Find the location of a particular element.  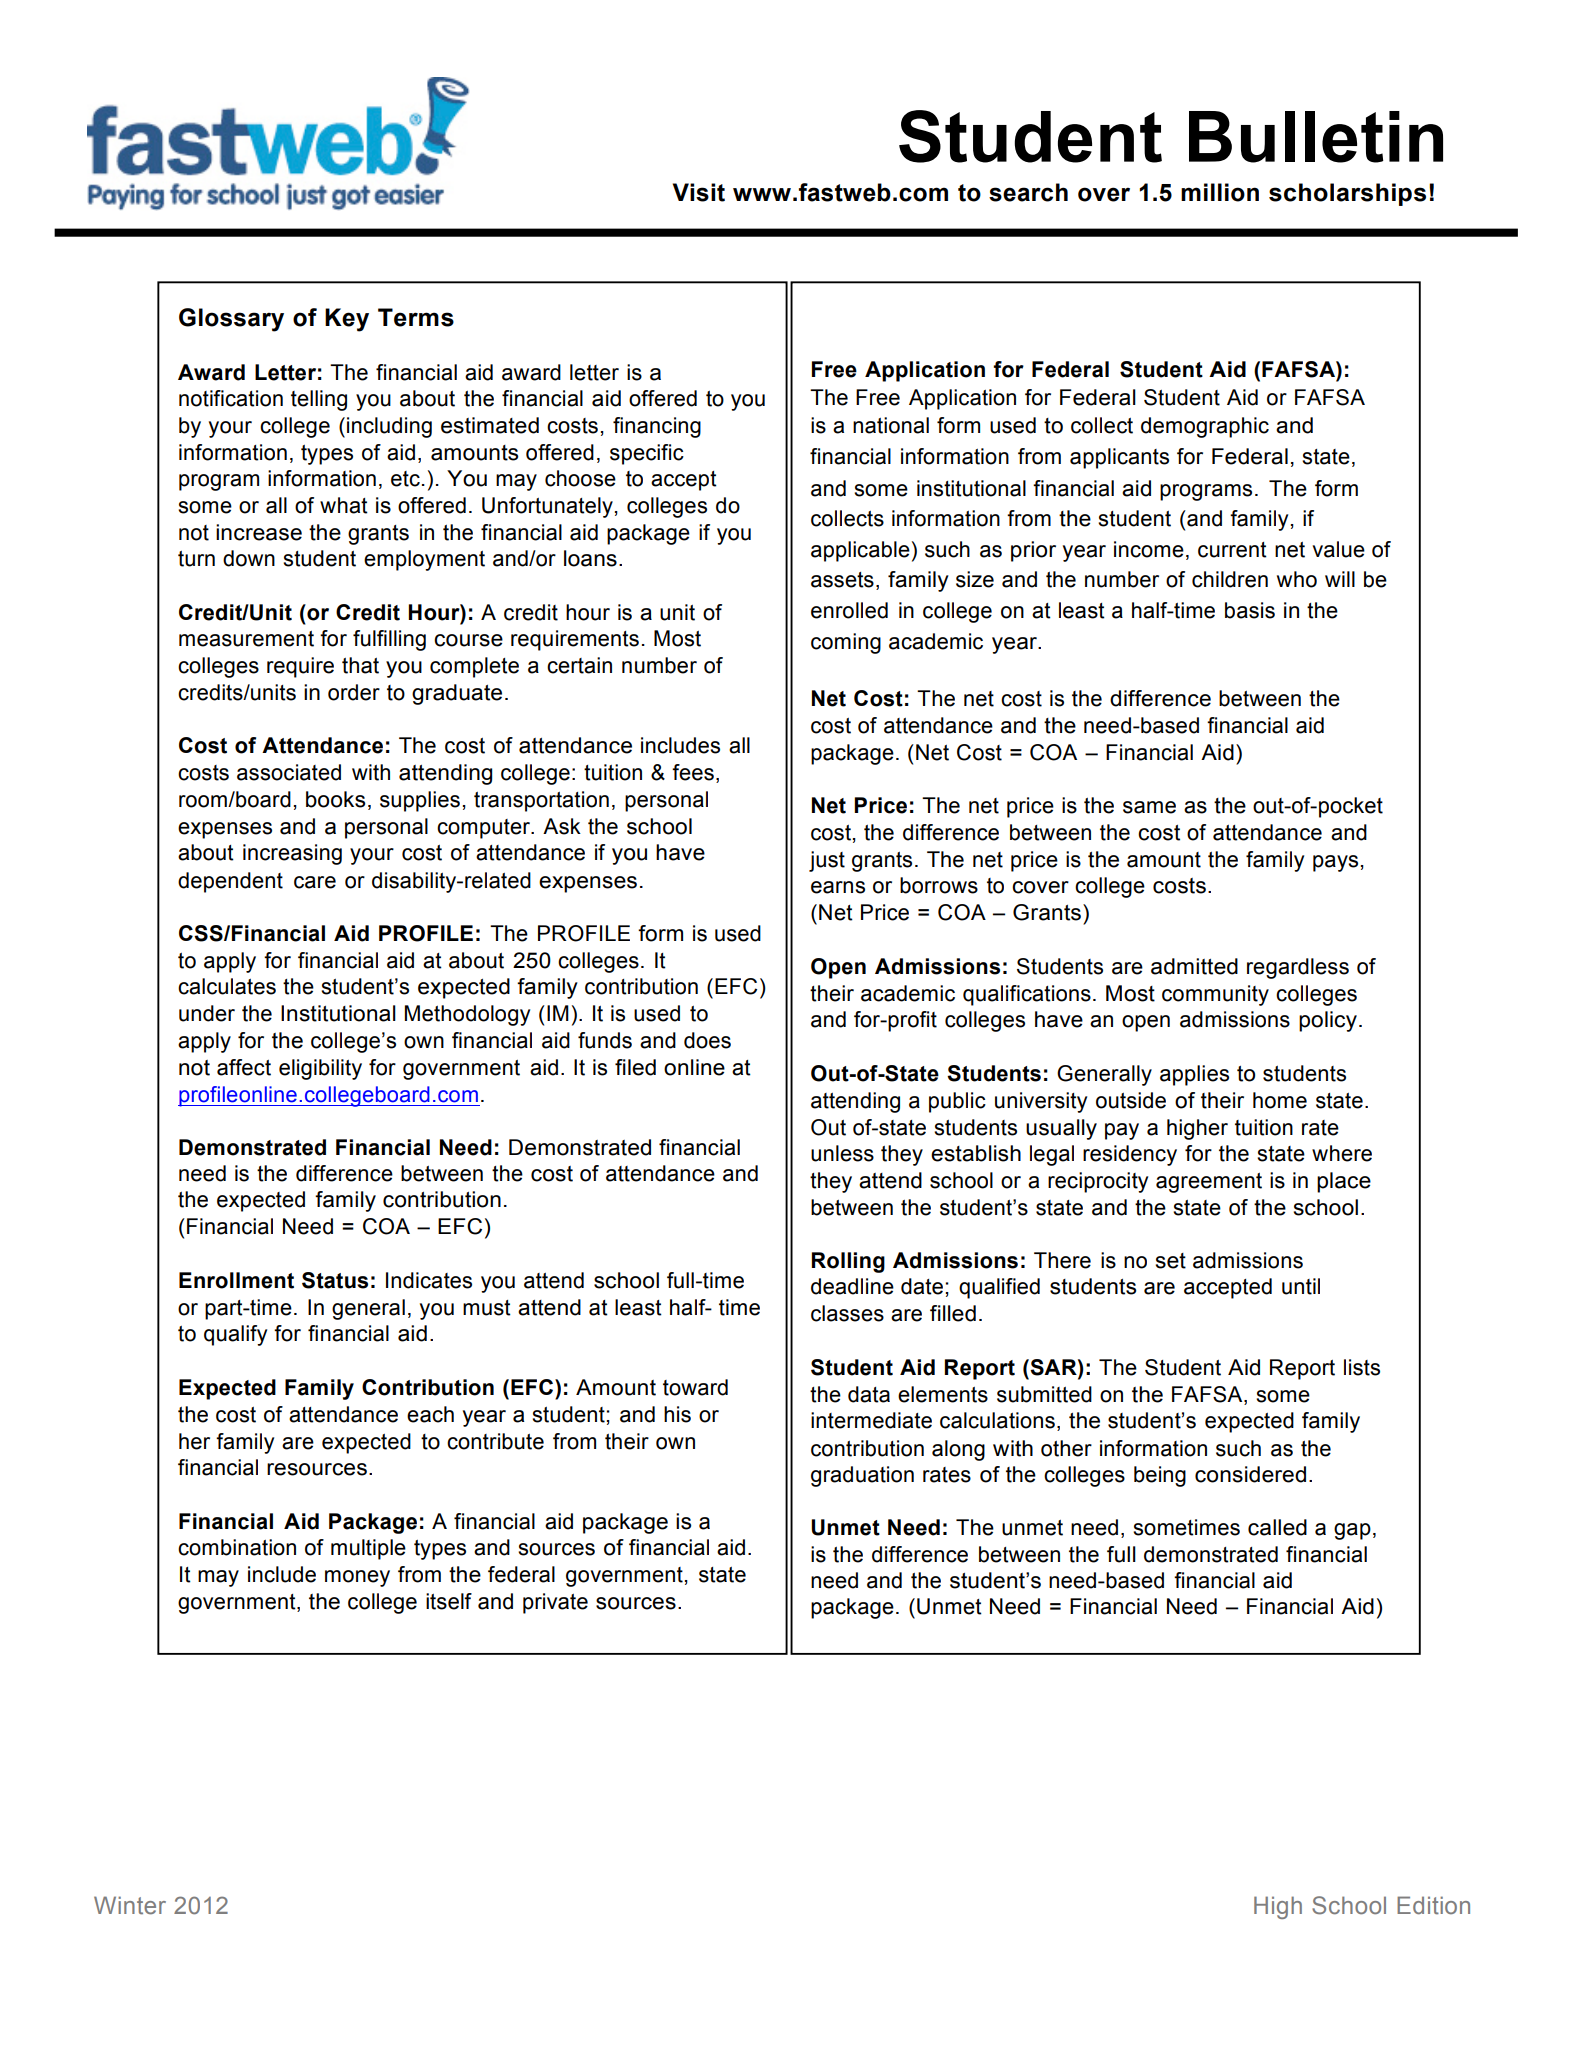

Glossary is located at coordinates (231, 320).
